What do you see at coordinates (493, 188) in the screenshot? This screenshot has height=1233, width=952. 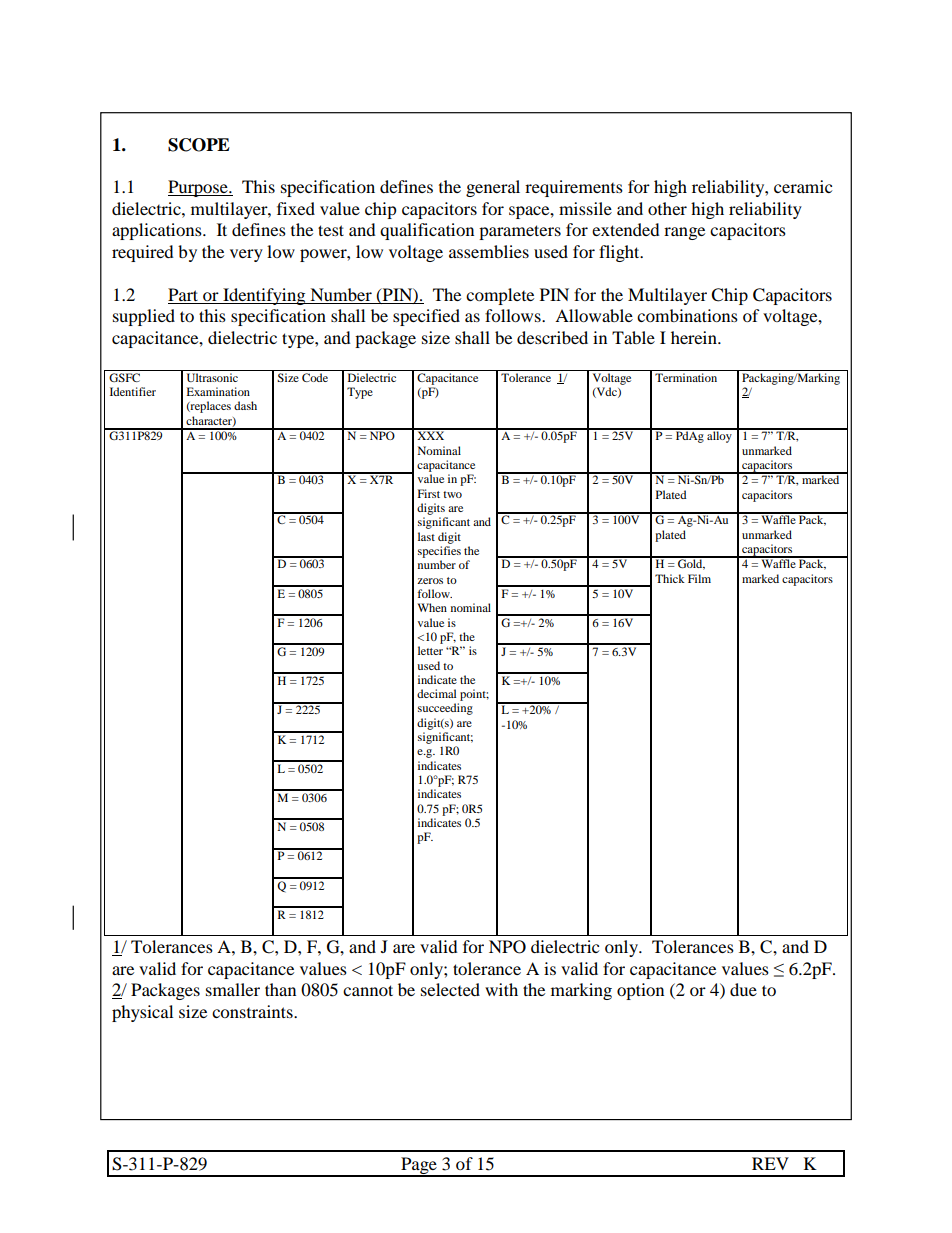 I see `general` at bounding box center [493, 188].
